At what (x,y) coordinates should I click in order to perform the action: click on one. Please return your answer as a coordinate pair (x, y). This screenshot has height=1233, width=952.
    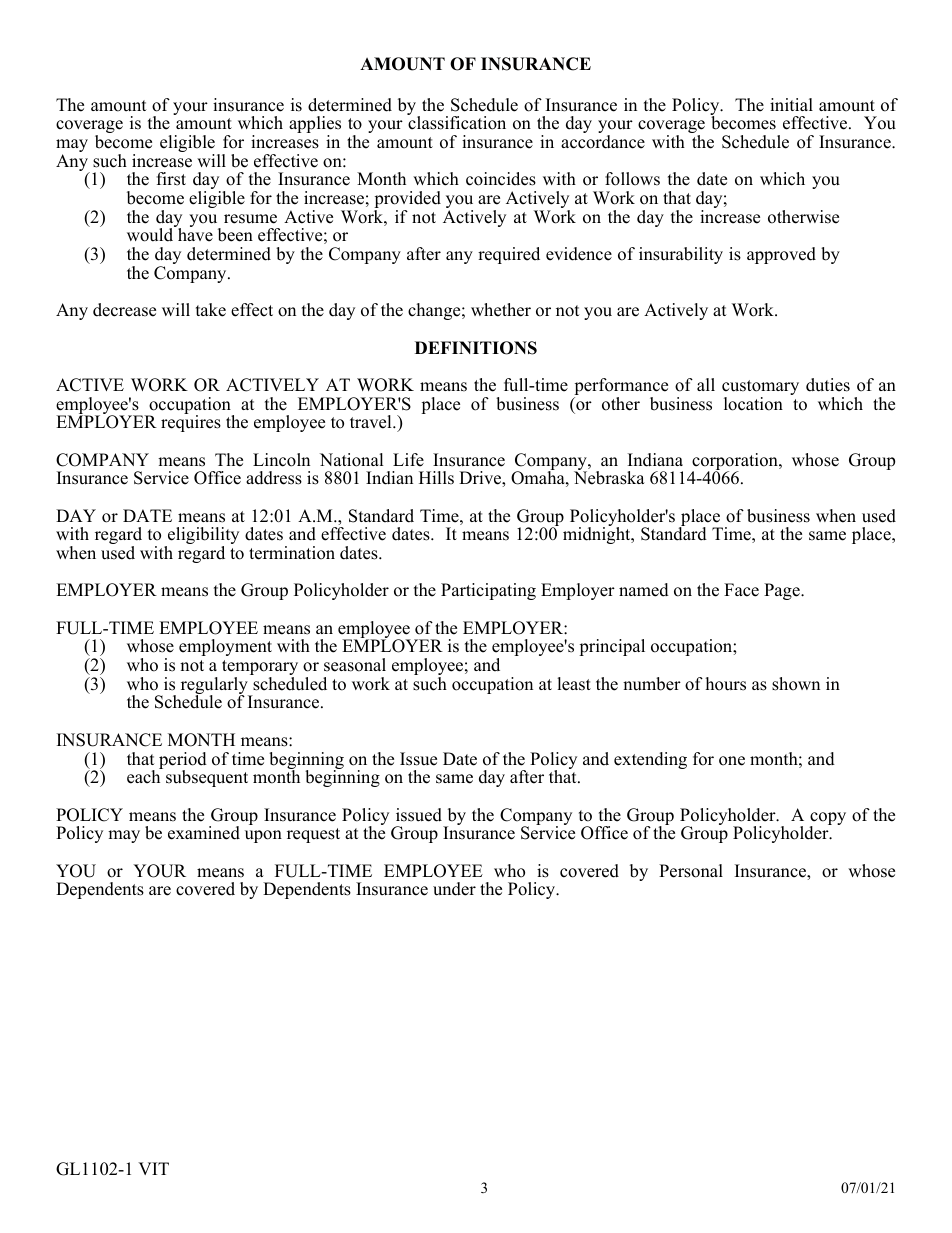
    Looking at the image, I should click on (732, 761).
